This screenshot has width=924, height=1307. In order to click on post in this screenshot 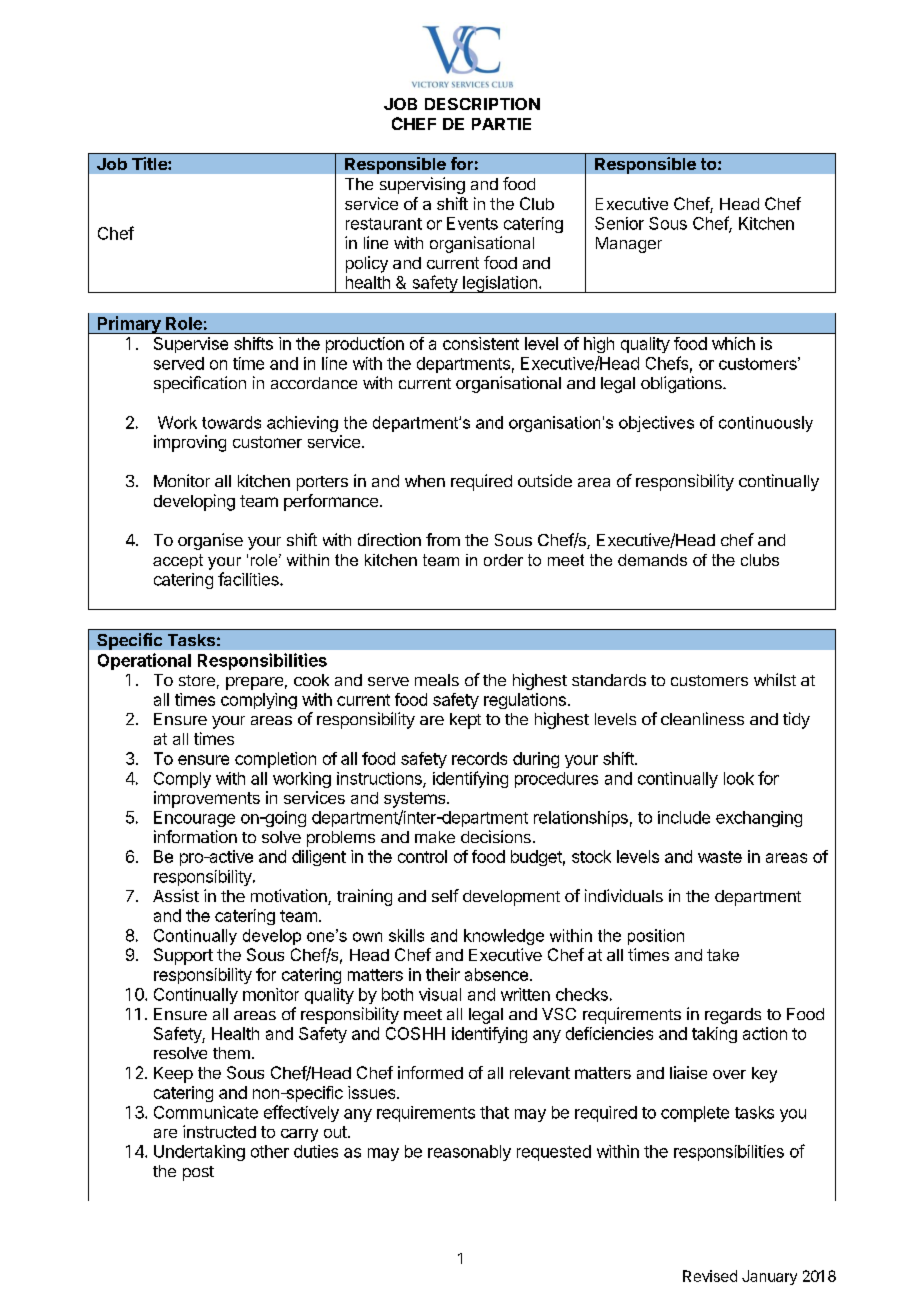, I will do `click(198, 1173)`.
